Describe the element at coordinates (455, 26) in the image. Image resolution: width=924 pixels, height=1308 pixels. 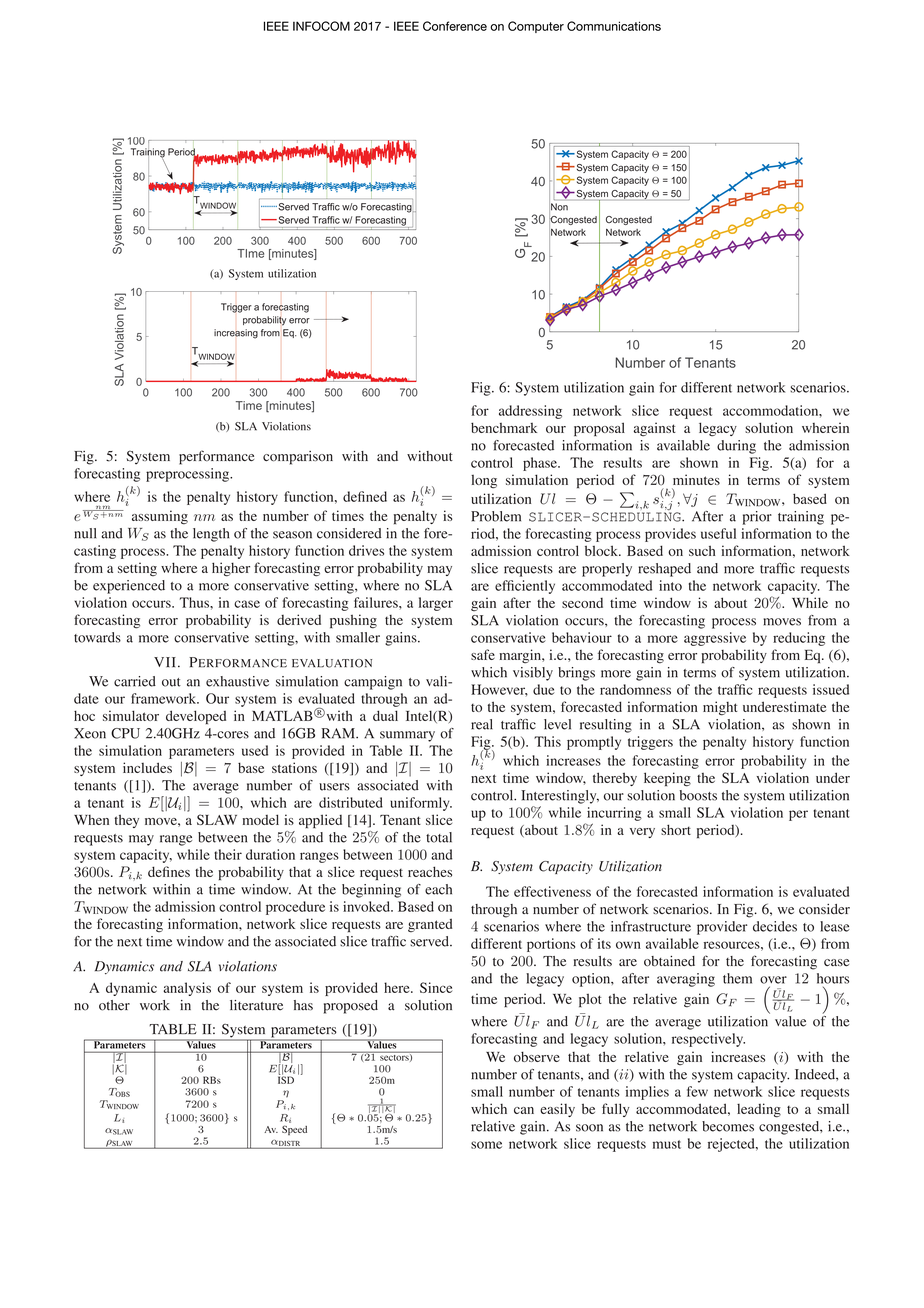
I see `Conference` at that location.
